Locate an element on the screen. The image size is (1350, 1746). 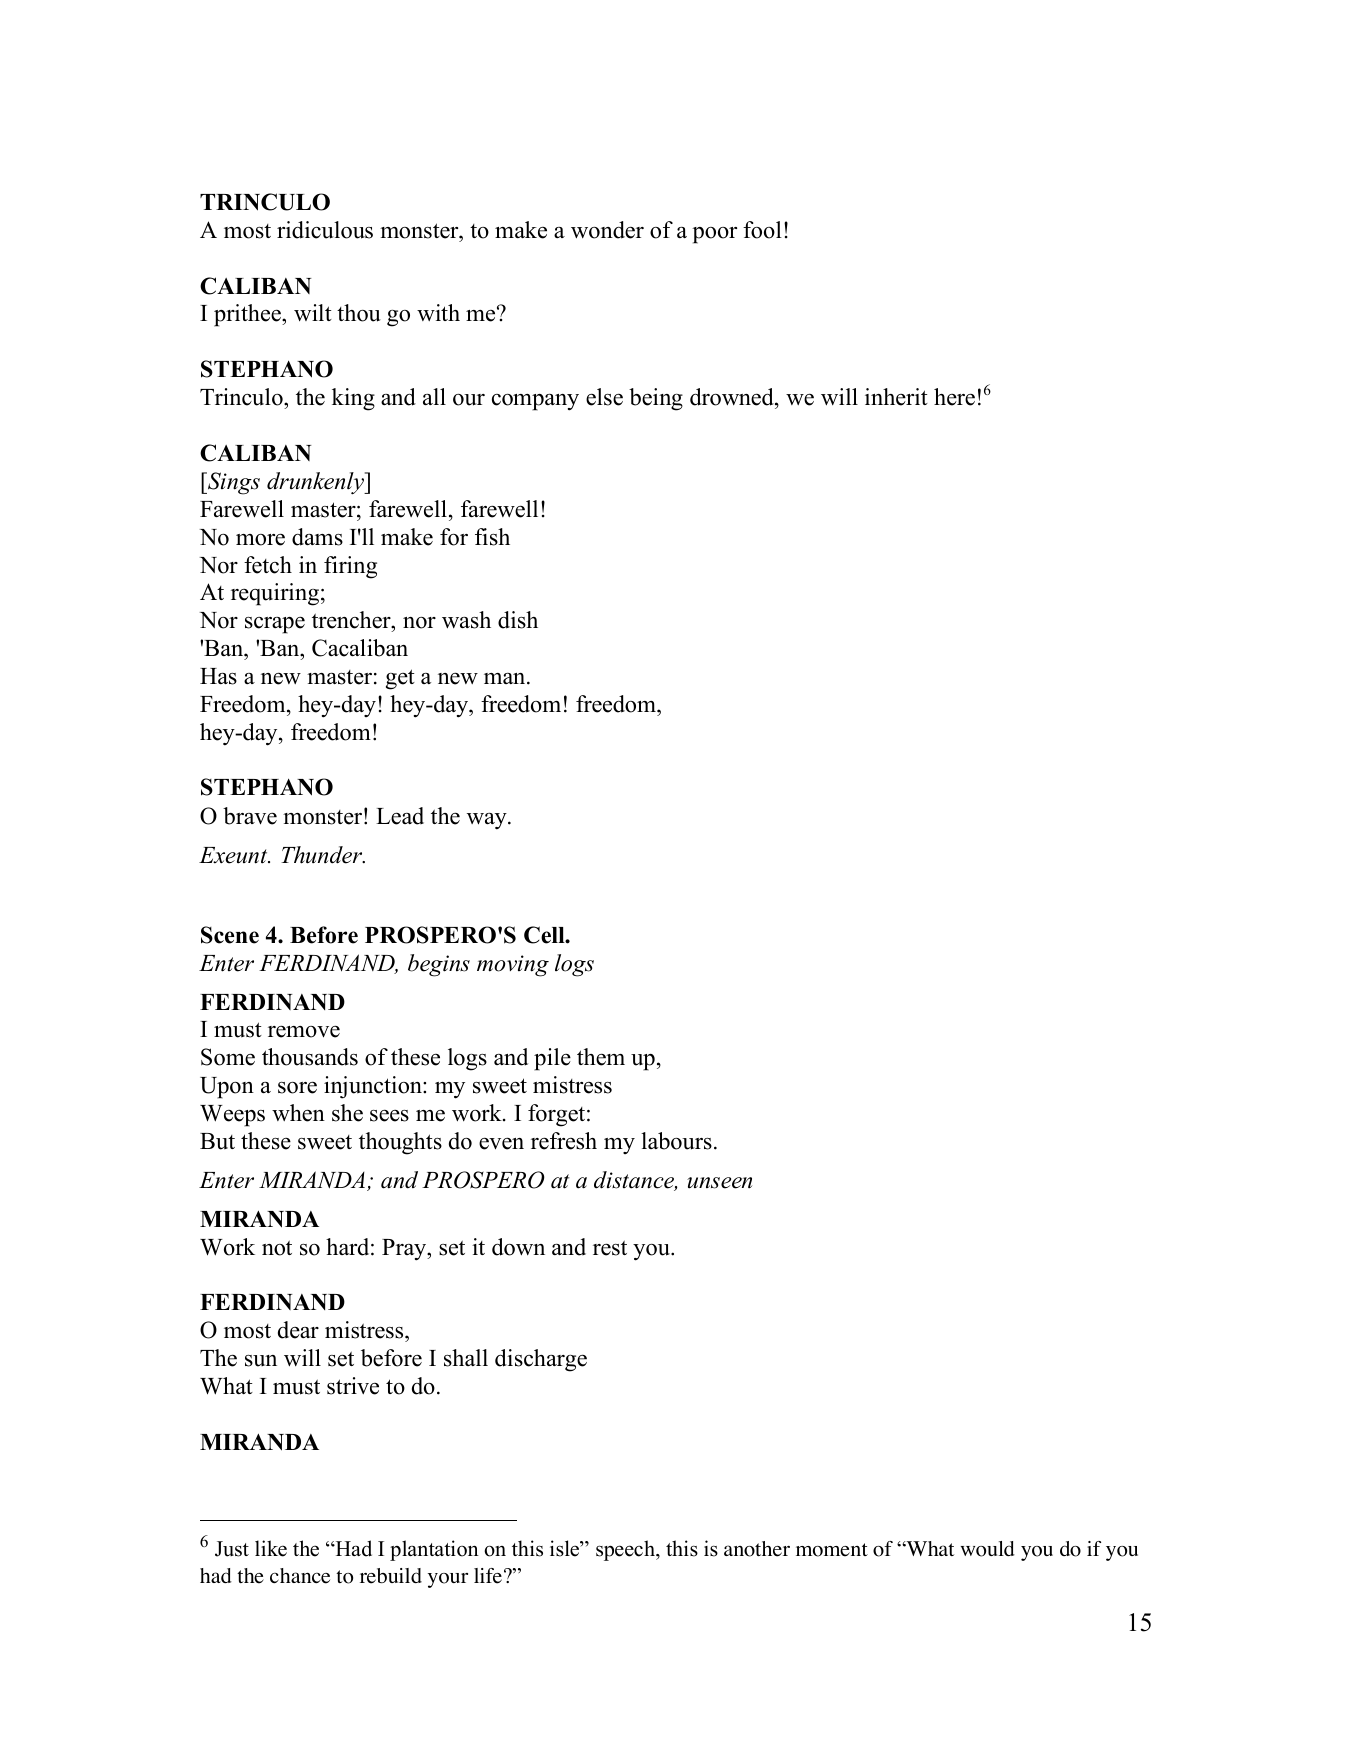
wilt is located at coordinates (313, 312).
